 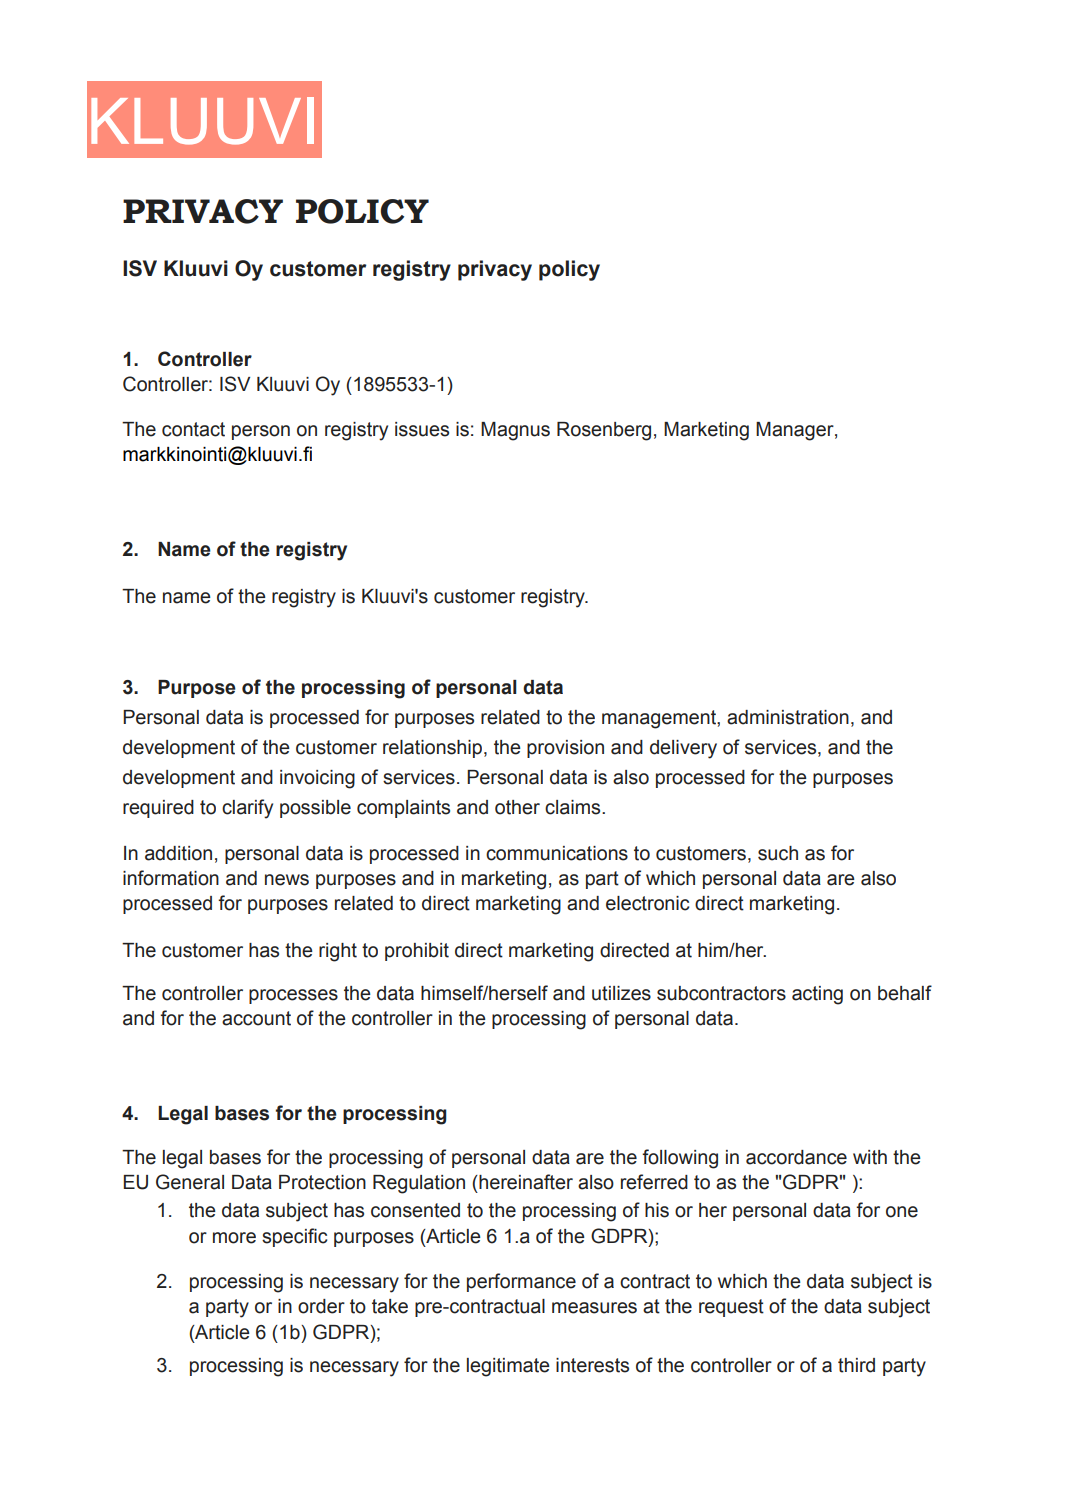 I want to click on has, so click(x=349, y=1210).
